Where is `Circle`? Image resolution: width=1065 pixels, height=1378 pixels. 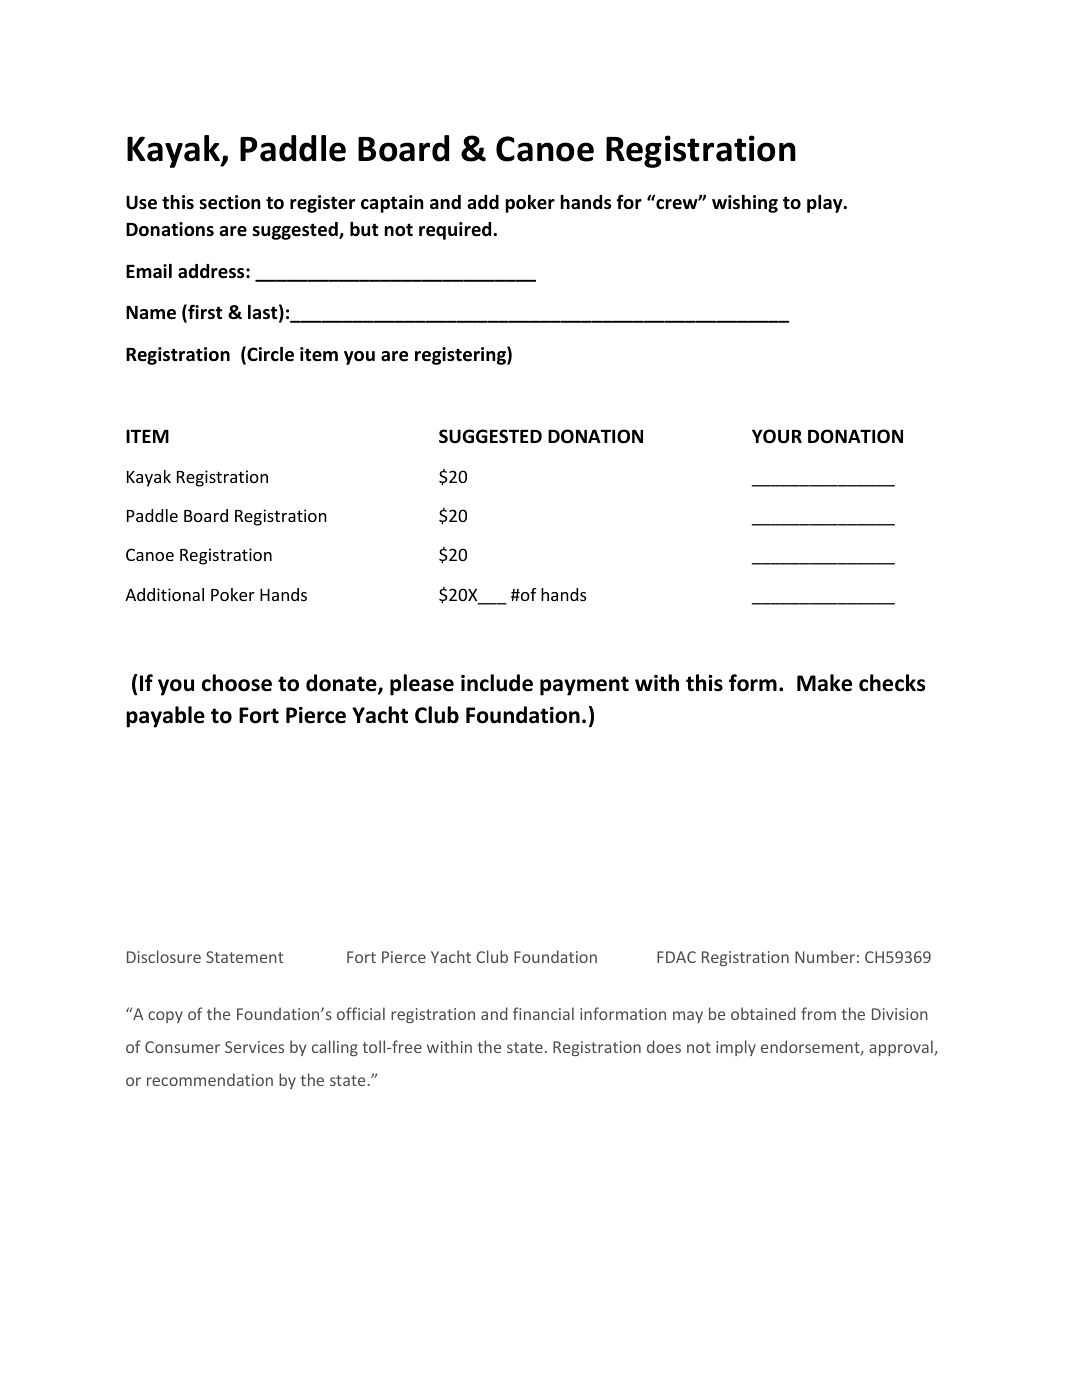
Circle is located at coordinates (269, 355).
